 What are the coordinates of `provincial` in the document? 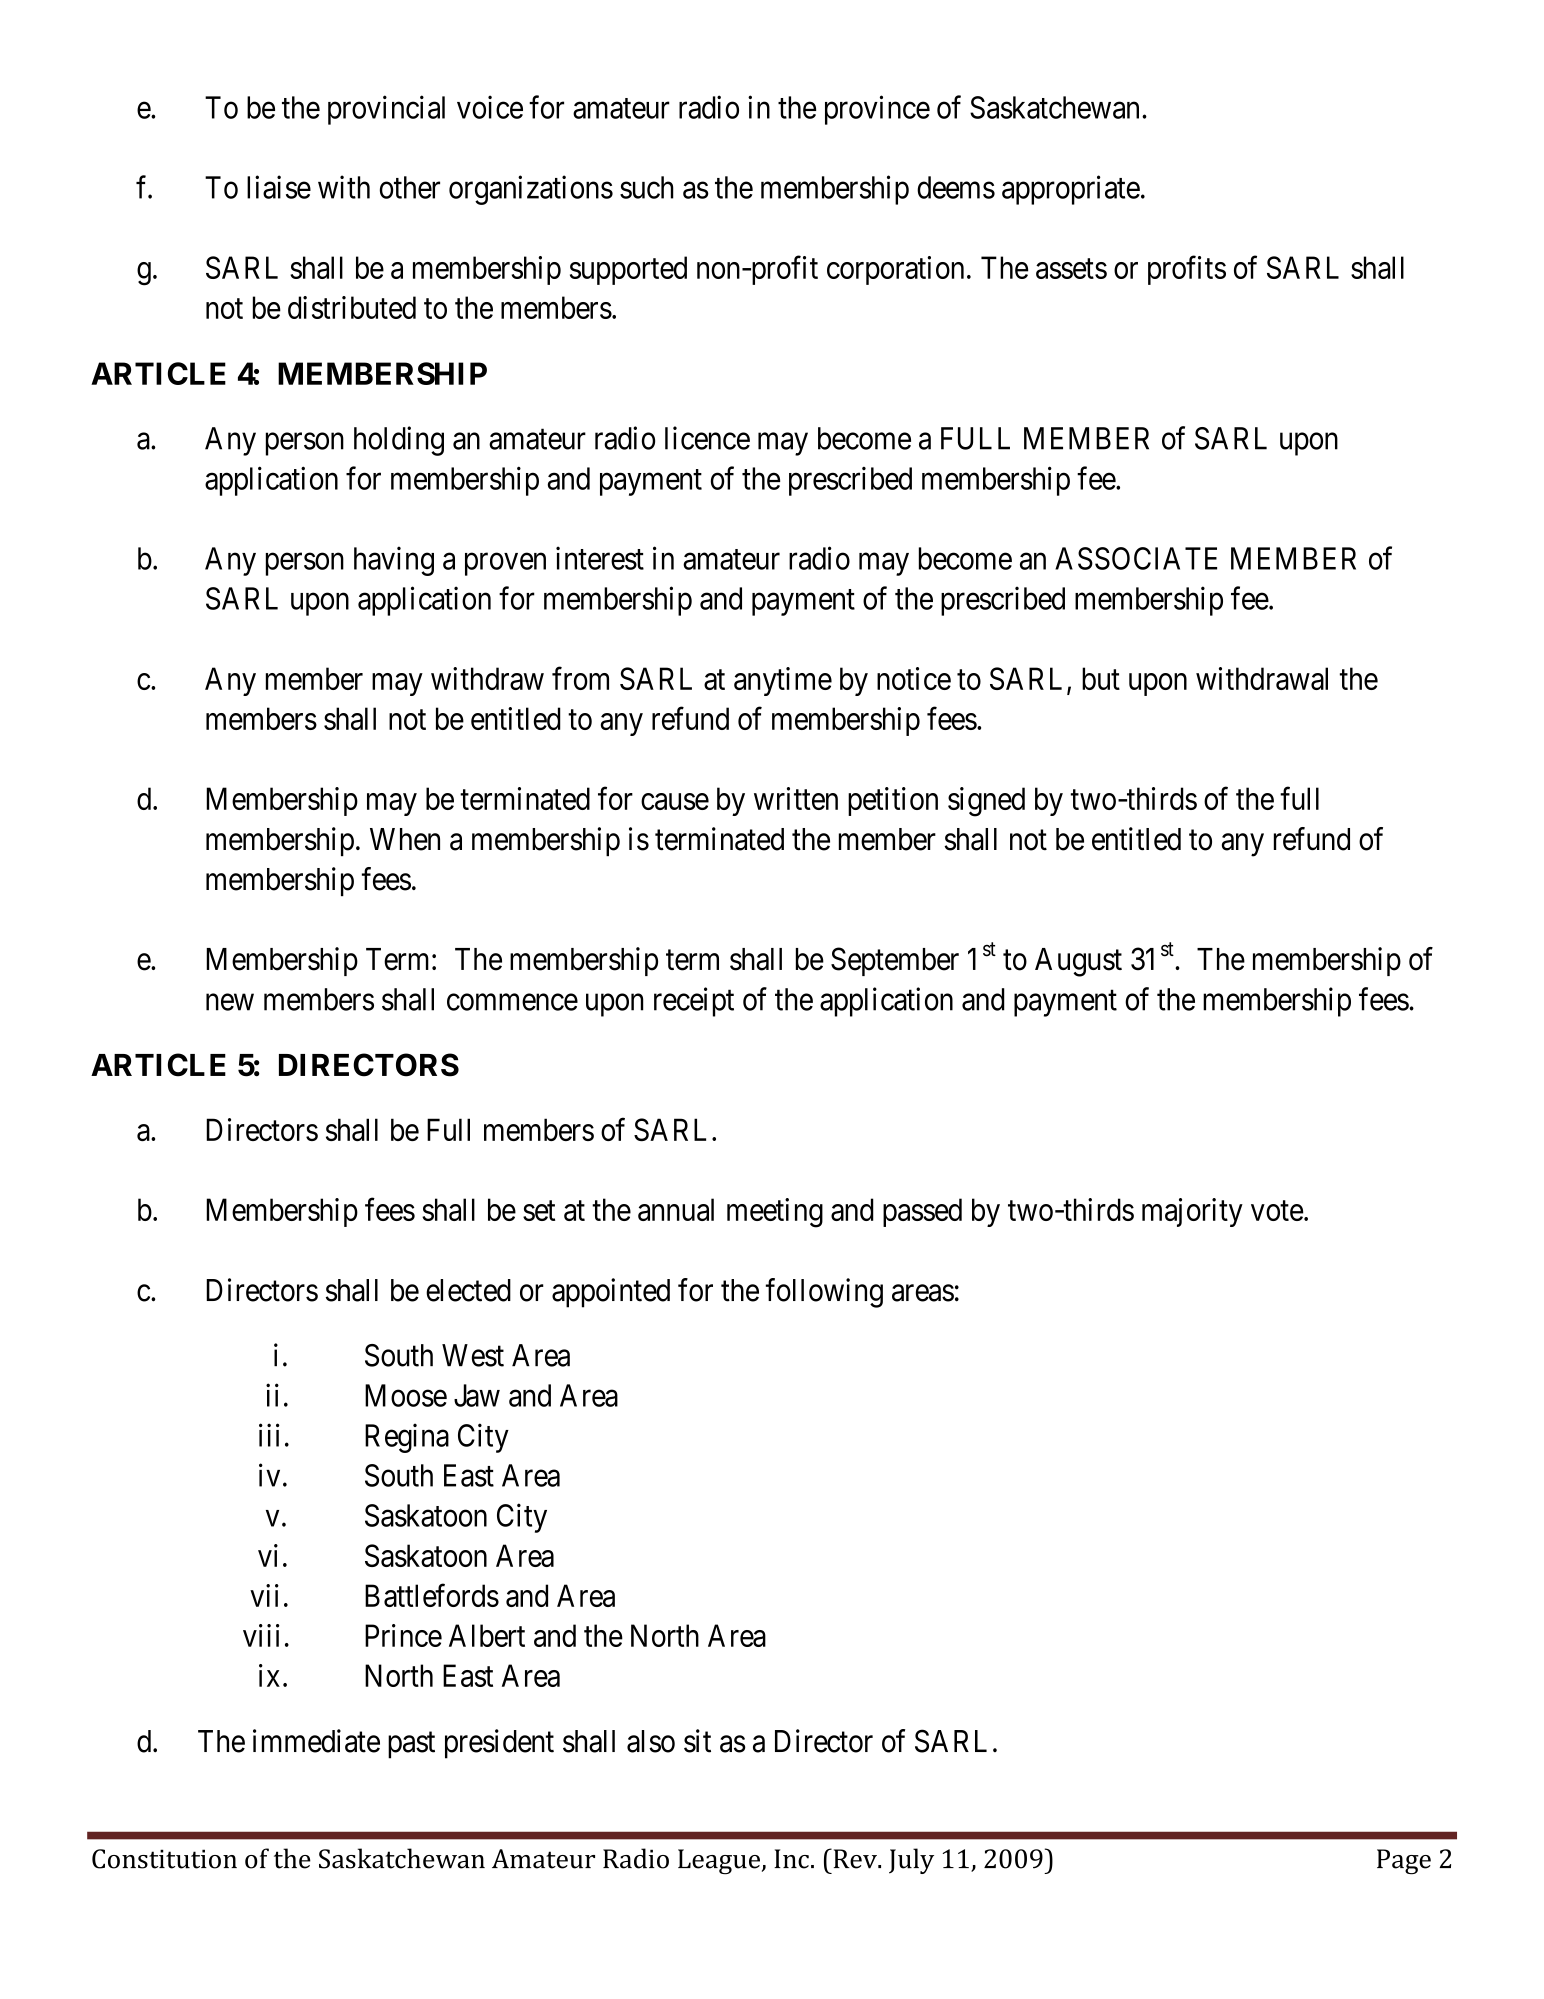 It's located at (386, 110).
